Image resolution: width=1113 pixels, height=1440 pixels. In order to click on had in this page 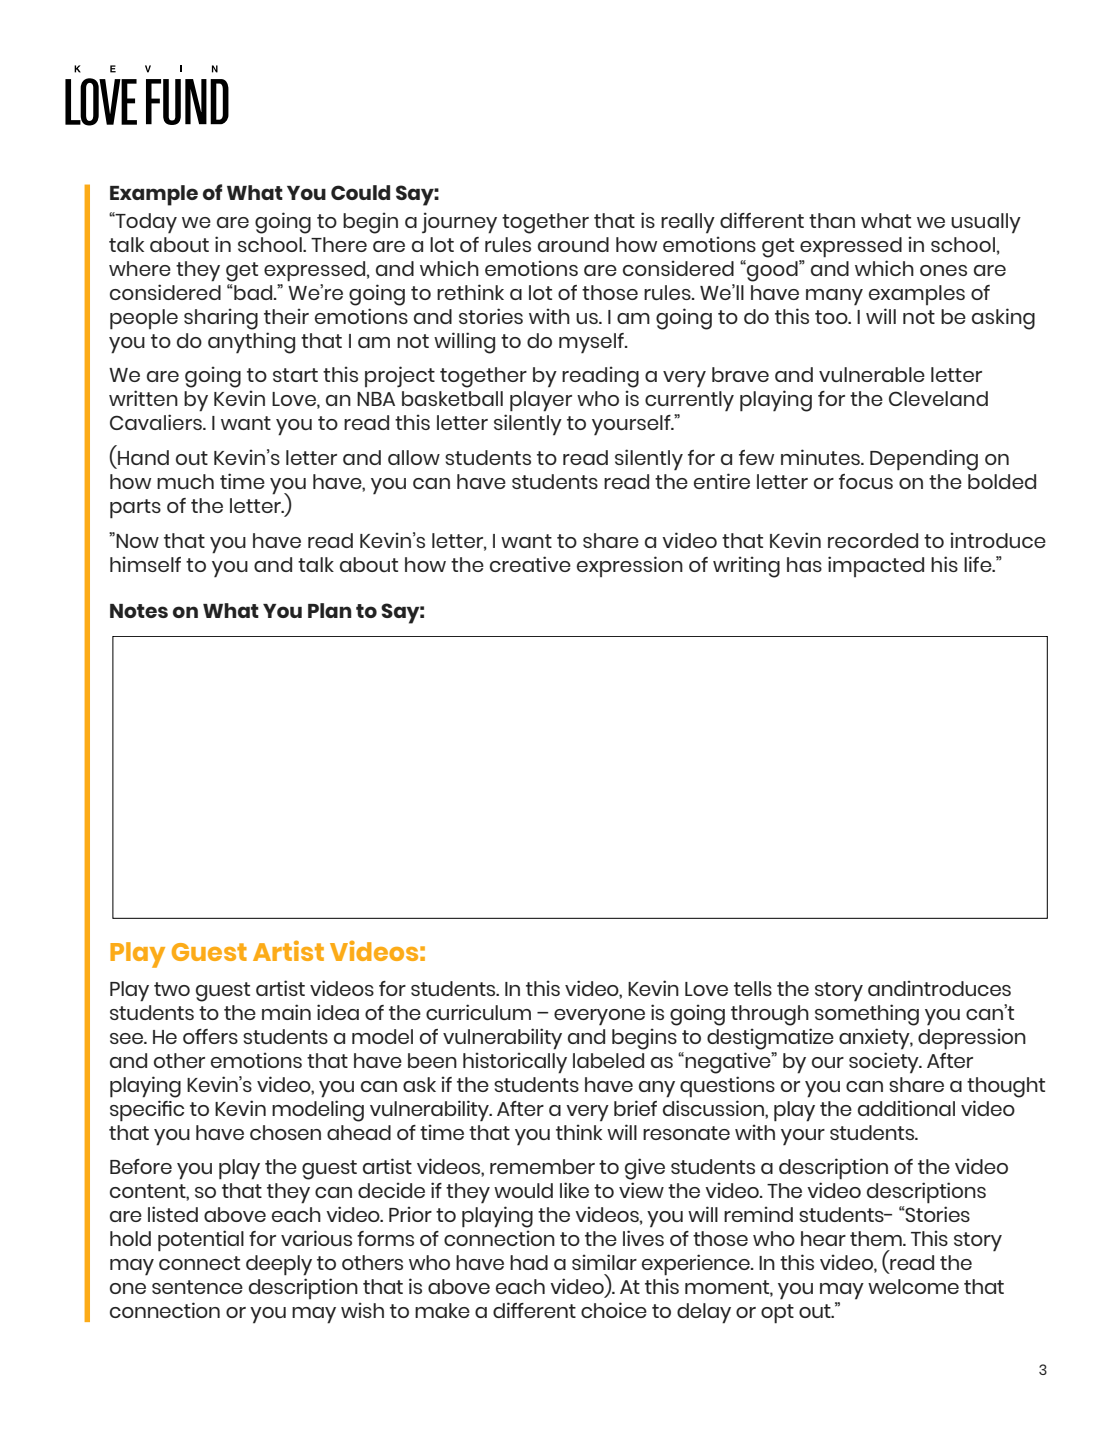, I will do `click(529, 1262)`.
